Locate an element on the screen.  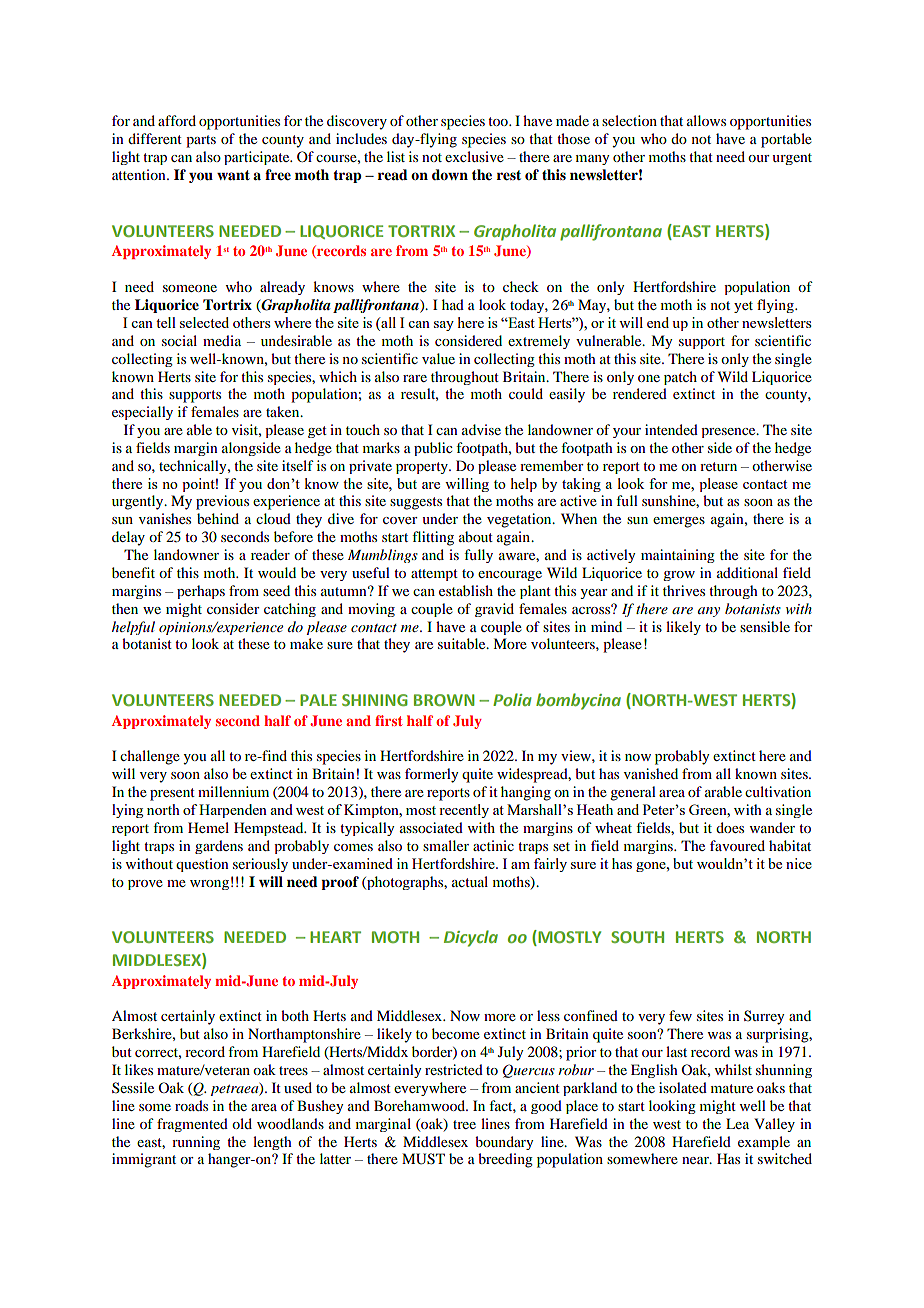
establish is located at coordinates (466, 590).
